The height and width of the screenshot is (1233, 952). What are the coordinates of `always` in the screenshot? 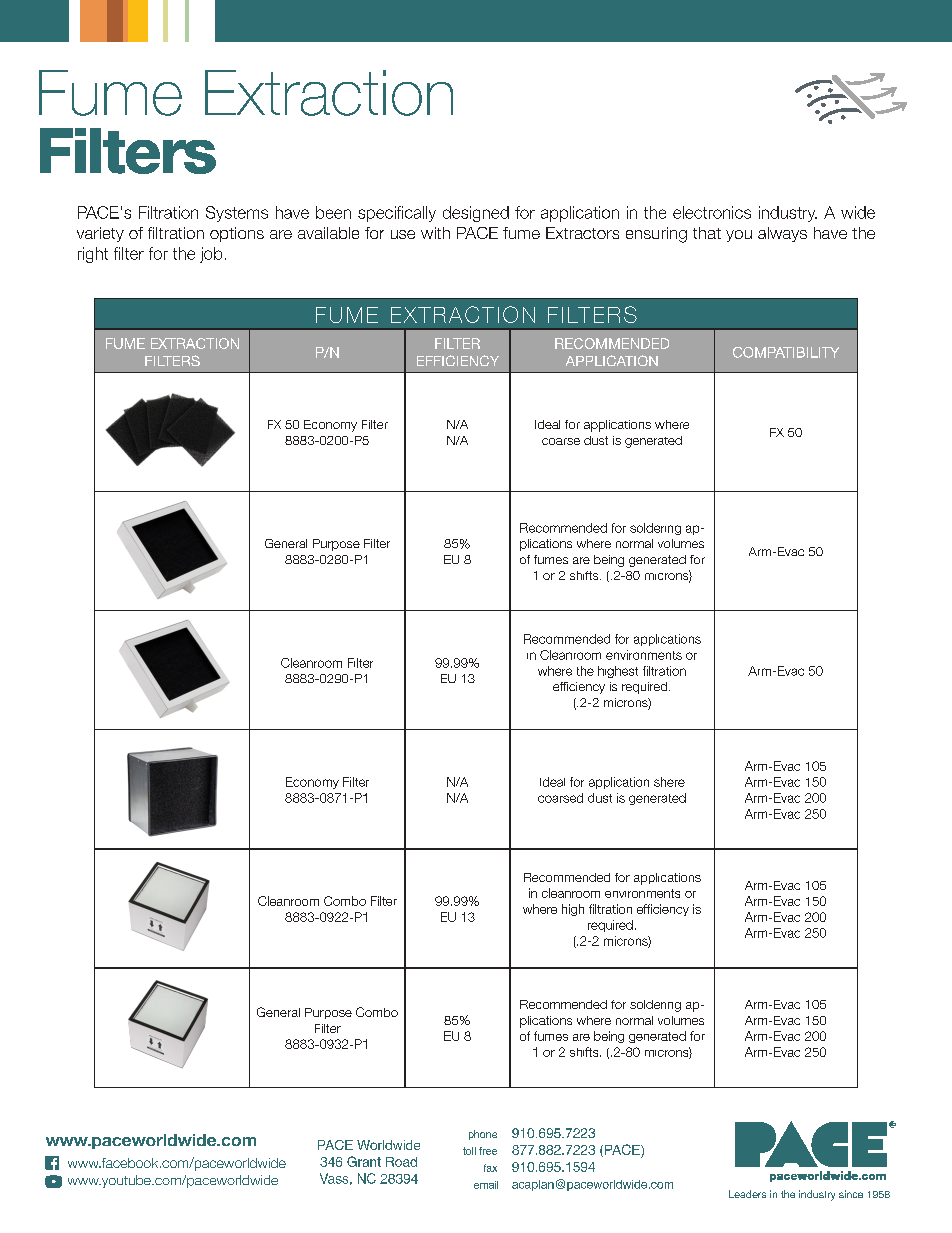 It's located at (782, 234).
